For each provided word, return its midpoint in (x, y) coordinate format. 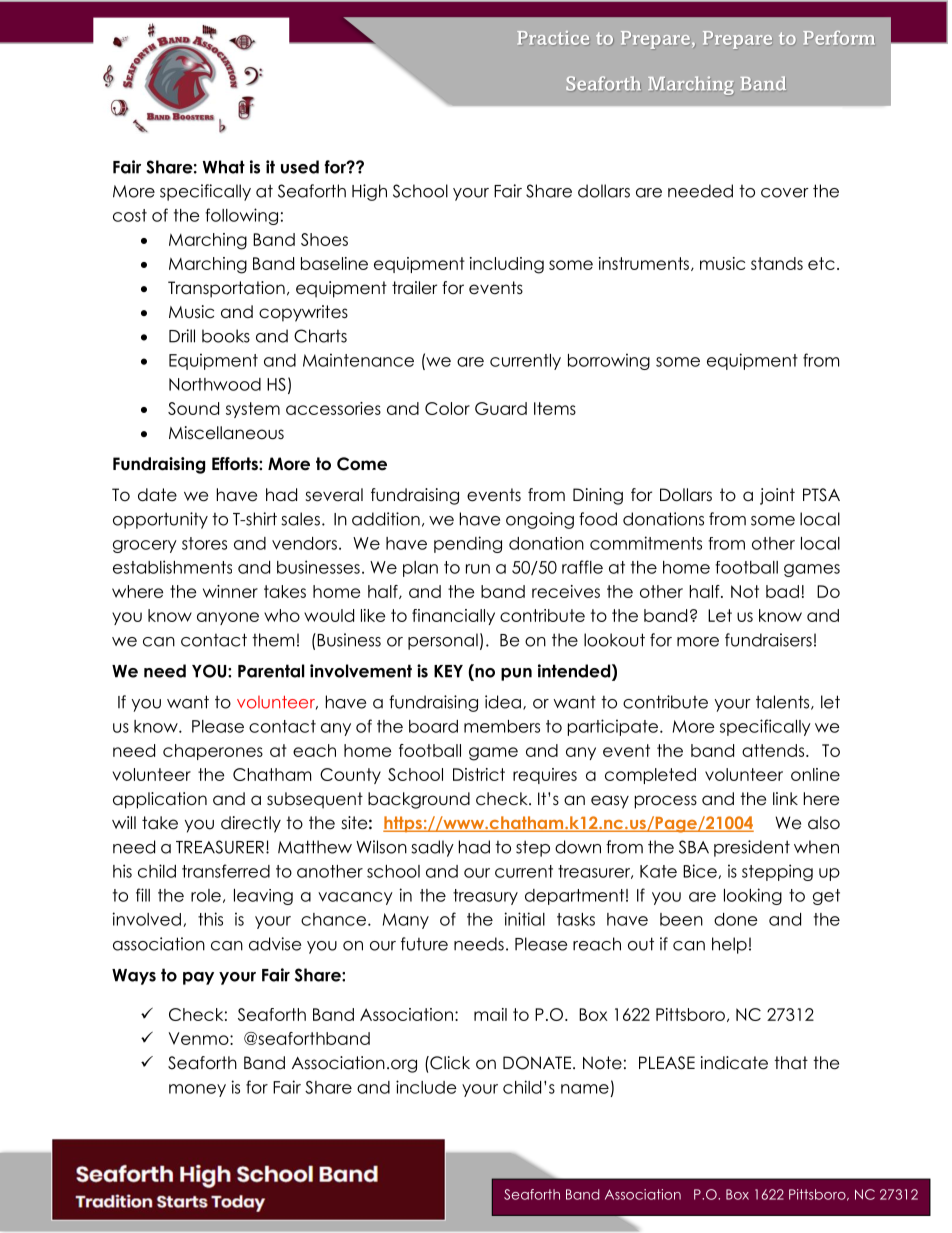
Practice (553, 38)
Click (449, 1063)
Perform (838, 38)
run (478, 569)
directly (251, 824)
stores (204, 543)
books (226, 336)
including (507, 265)
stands (777, 263)
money (197, 1090)
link (785, 798)
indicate (734, 1063)
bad (782, 591)
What (224, 167)
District (479, 774)
